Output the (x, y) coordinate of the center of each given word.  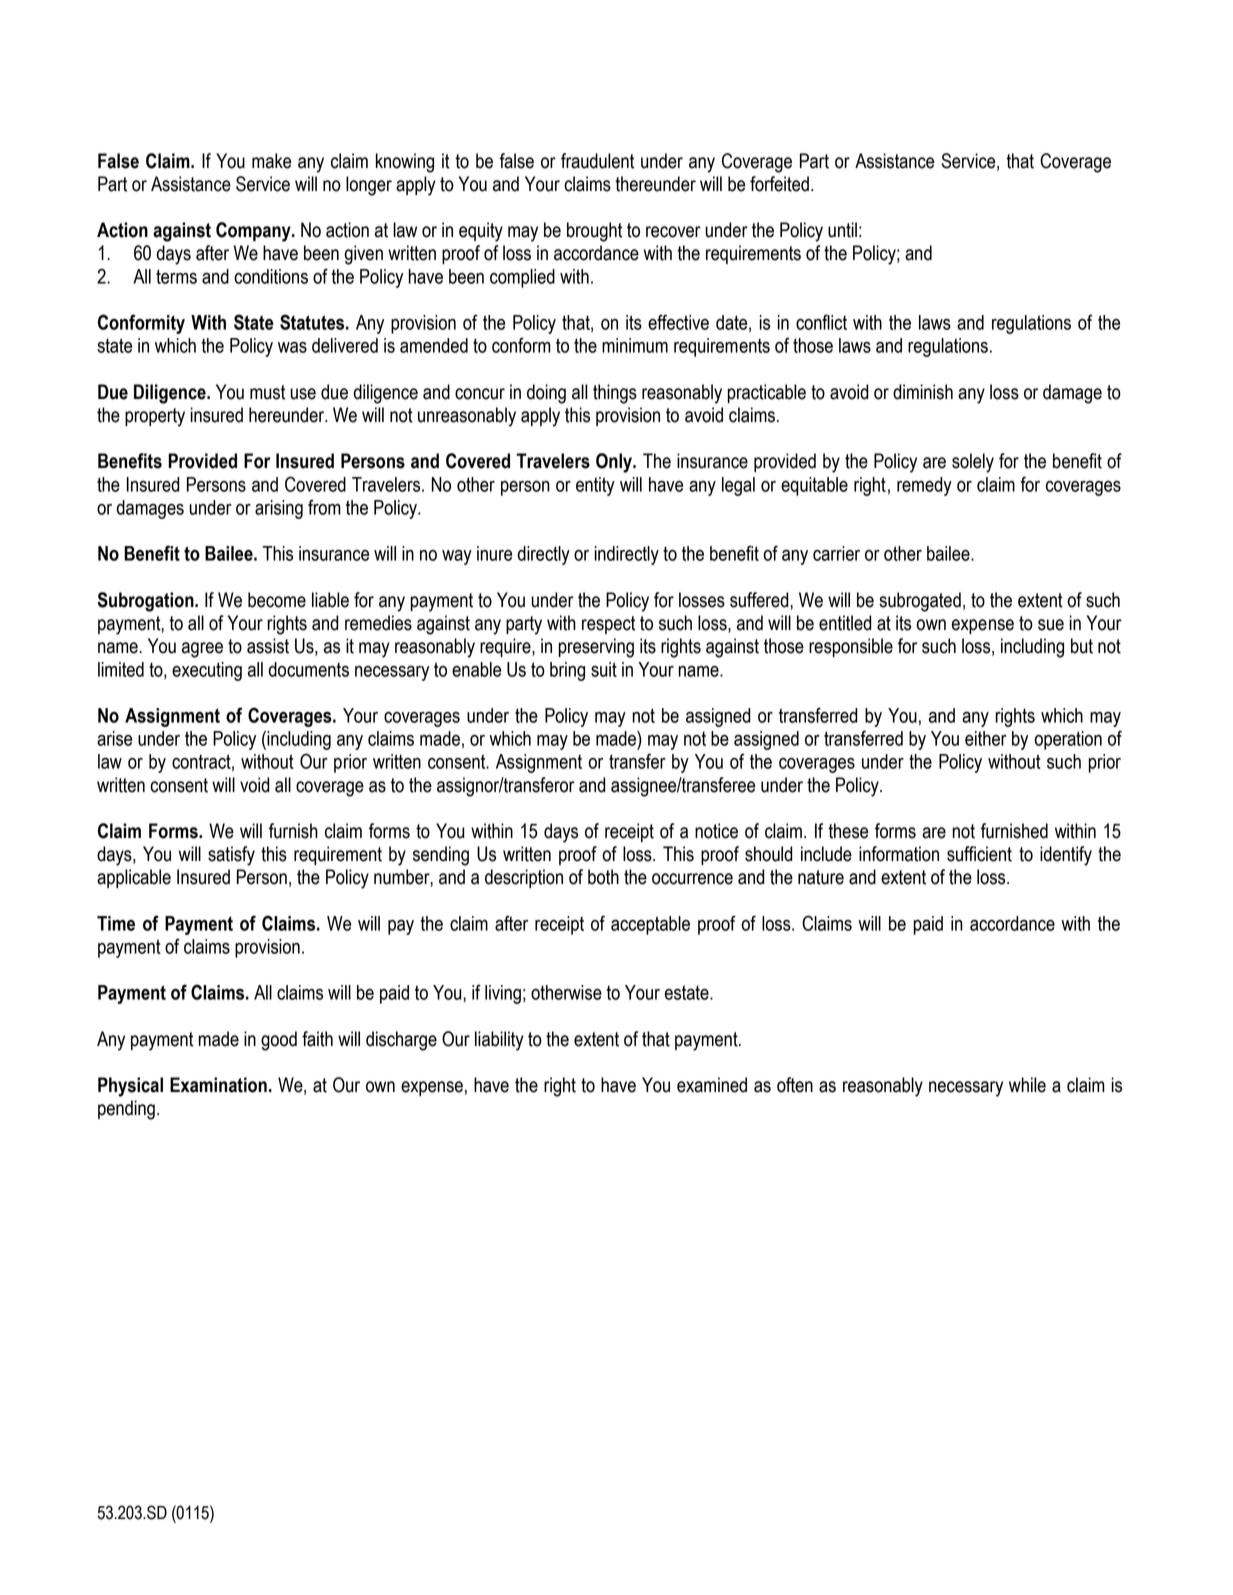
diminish (923, 392)
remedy (924, 486)
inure (494, 553)
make (271, 161)
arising (279, 509)
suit (604, 669)
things (615, 394)
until (842, 230)
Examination (218, 1085)
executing (207, 671)
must (267, 392)
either (986, 738)
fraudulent (597, 161)
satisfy (231, 856)
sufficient (979, 854)
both (603, 877)
